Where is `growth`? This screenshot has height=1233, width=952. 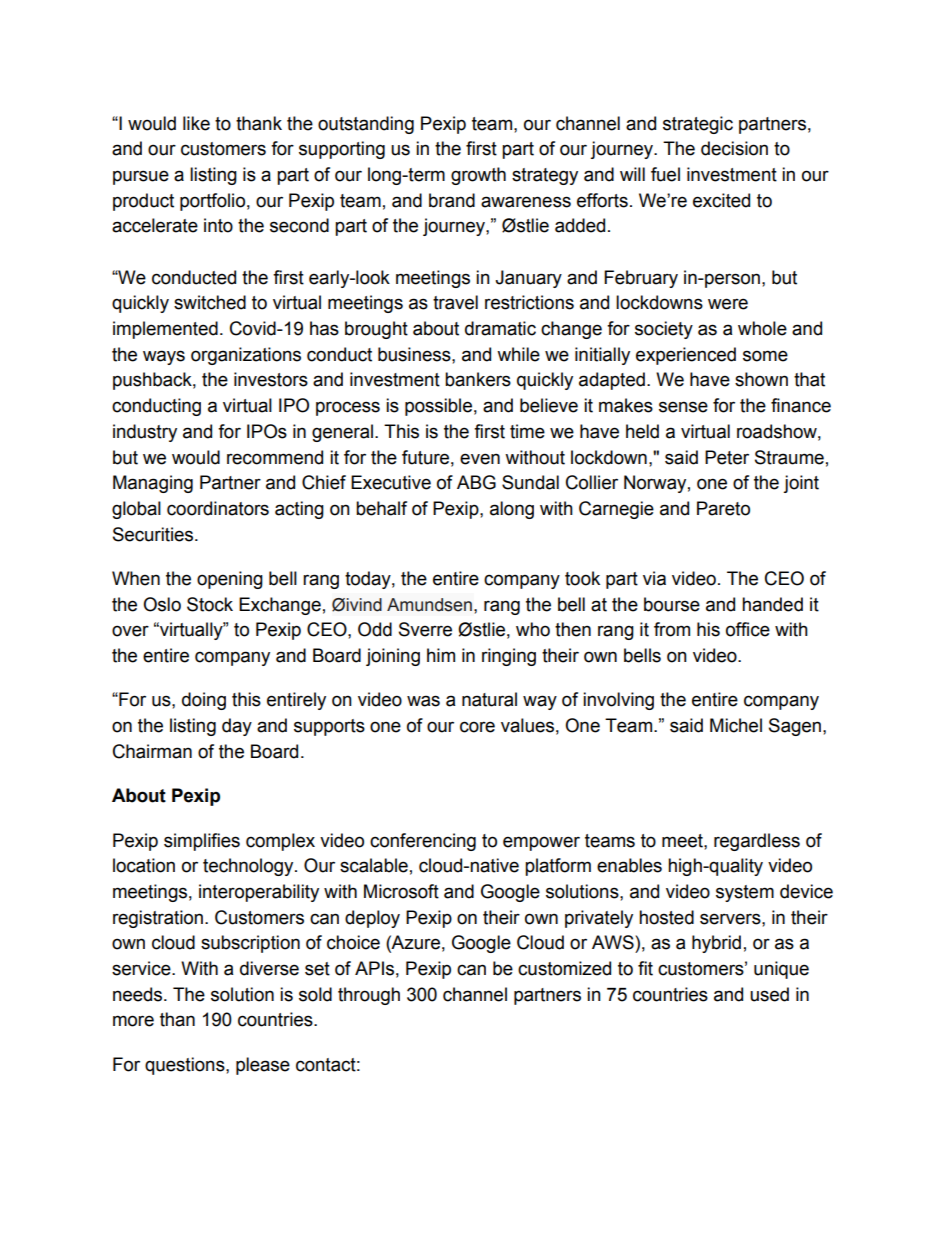 growth is located at coordinates (478, 176).
